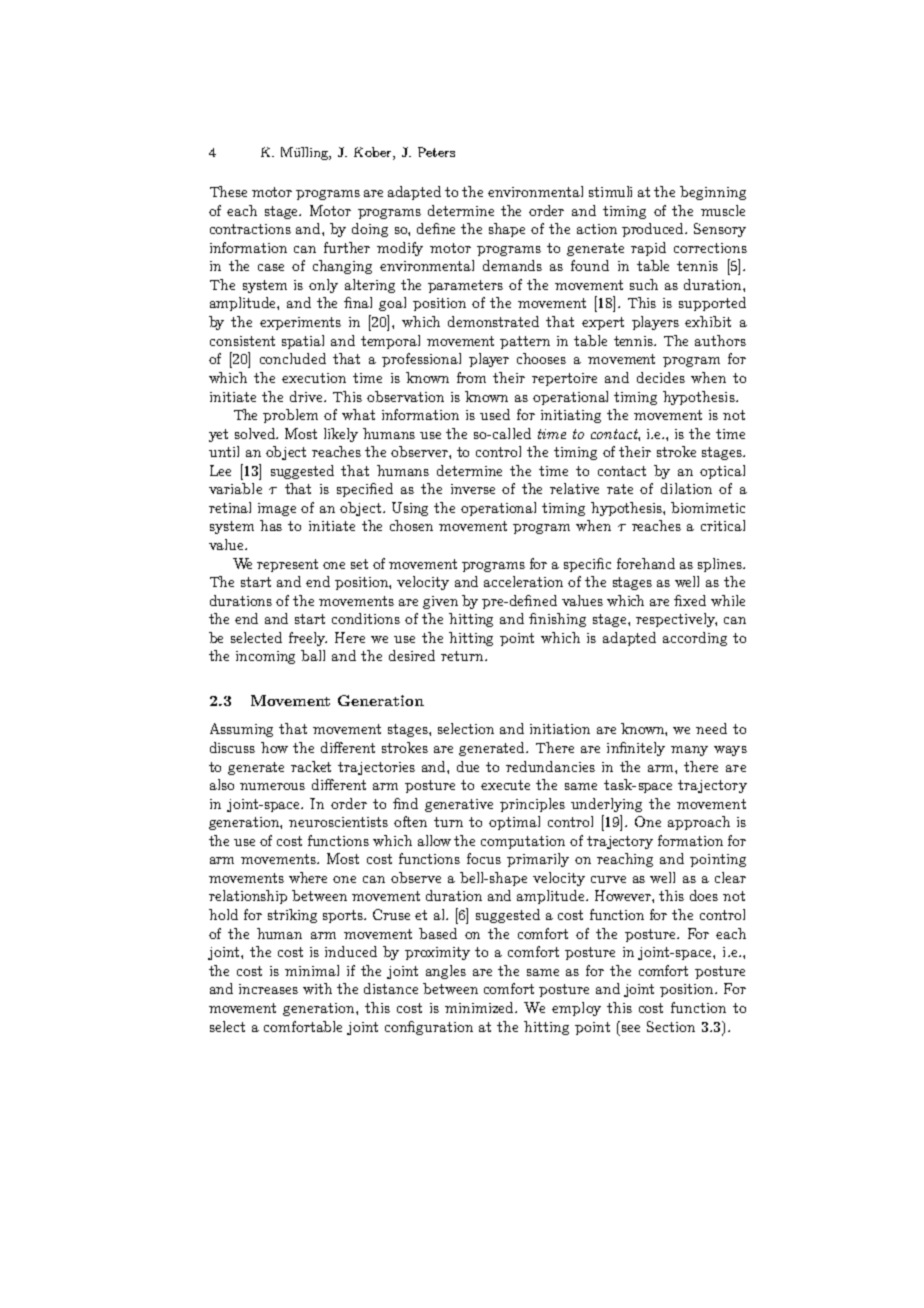 Image resolution: width=924 pixels, height=1308 pixels. I want to click on Peters, so click(436, 152).
